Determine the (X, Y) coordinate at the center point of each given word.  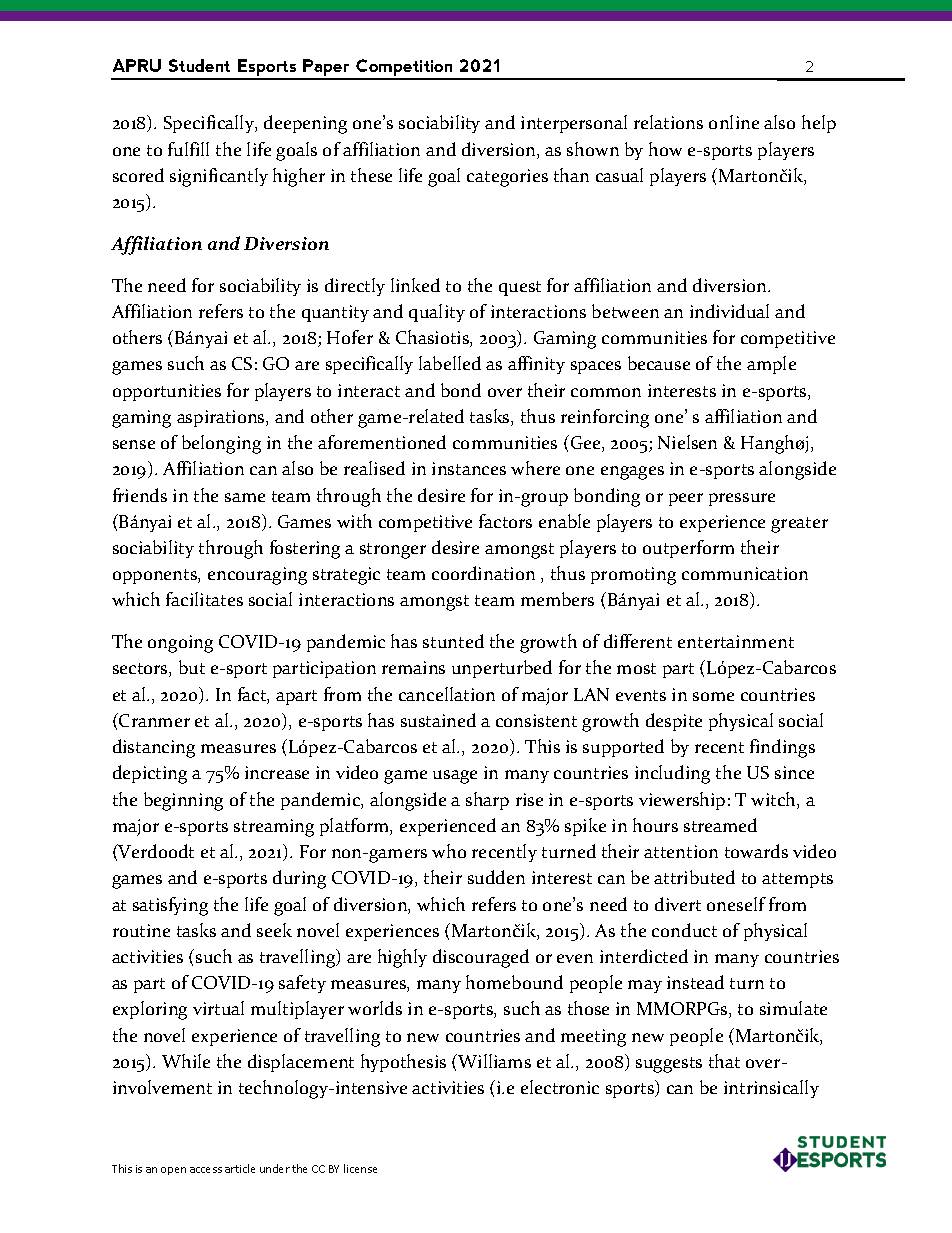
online (734, 122)
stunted (453, 641)
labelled (450, 363)
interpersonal (574, 124)
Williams (493, 1061)
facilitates (204, 599)
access (206, 1170)
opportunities (167, 392)
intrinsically (771, 1089)
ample (771, 365)
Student (199, 65)
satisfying (170, 906)
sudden (496, 877)
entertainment (736, 641)
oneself (736, 904)
